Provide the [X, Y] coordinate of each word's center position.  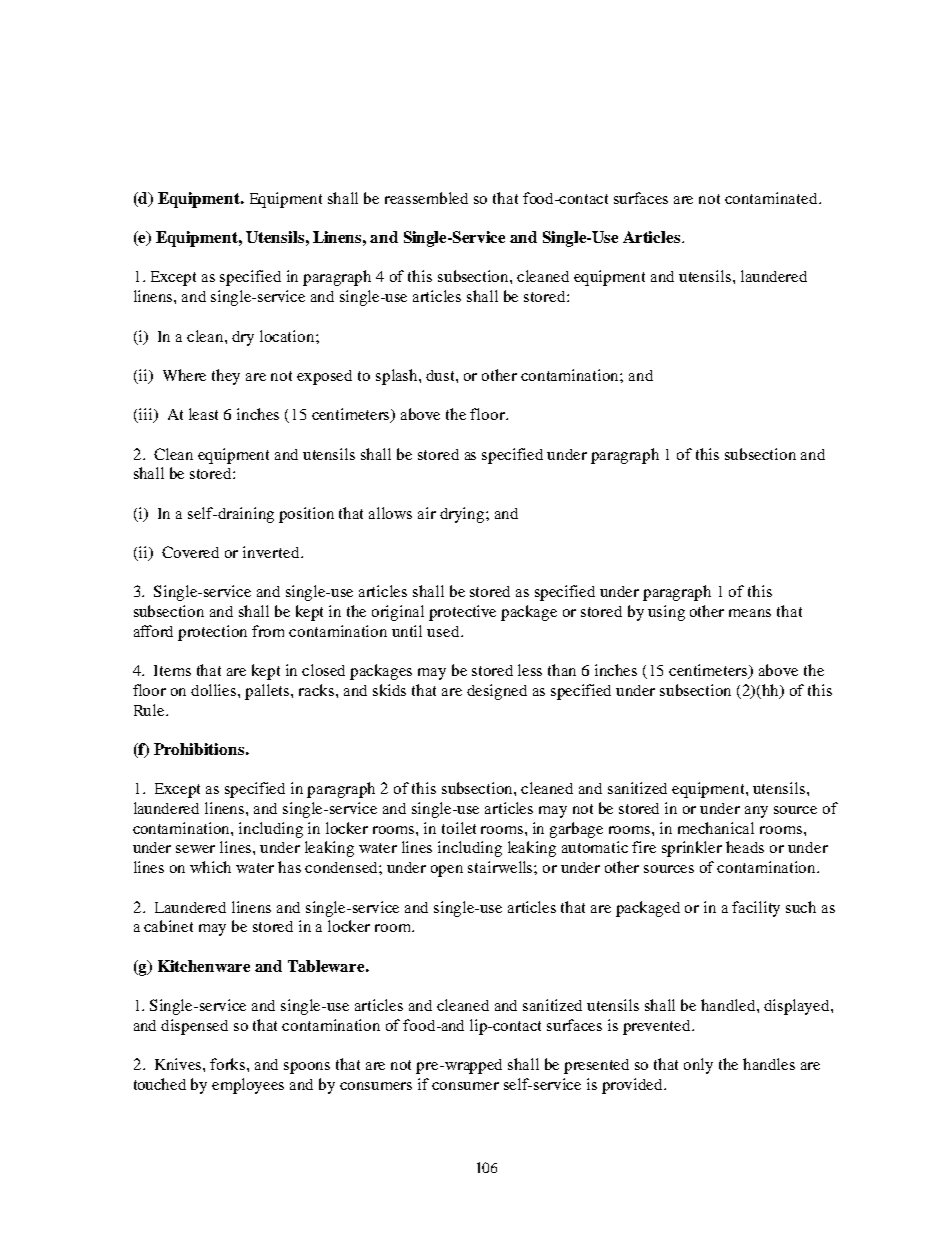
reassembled [426, 198]
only [698, 1066]
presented [596, 1066]
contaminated [772, 198]
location [288, 336]
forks [229, 1064]
